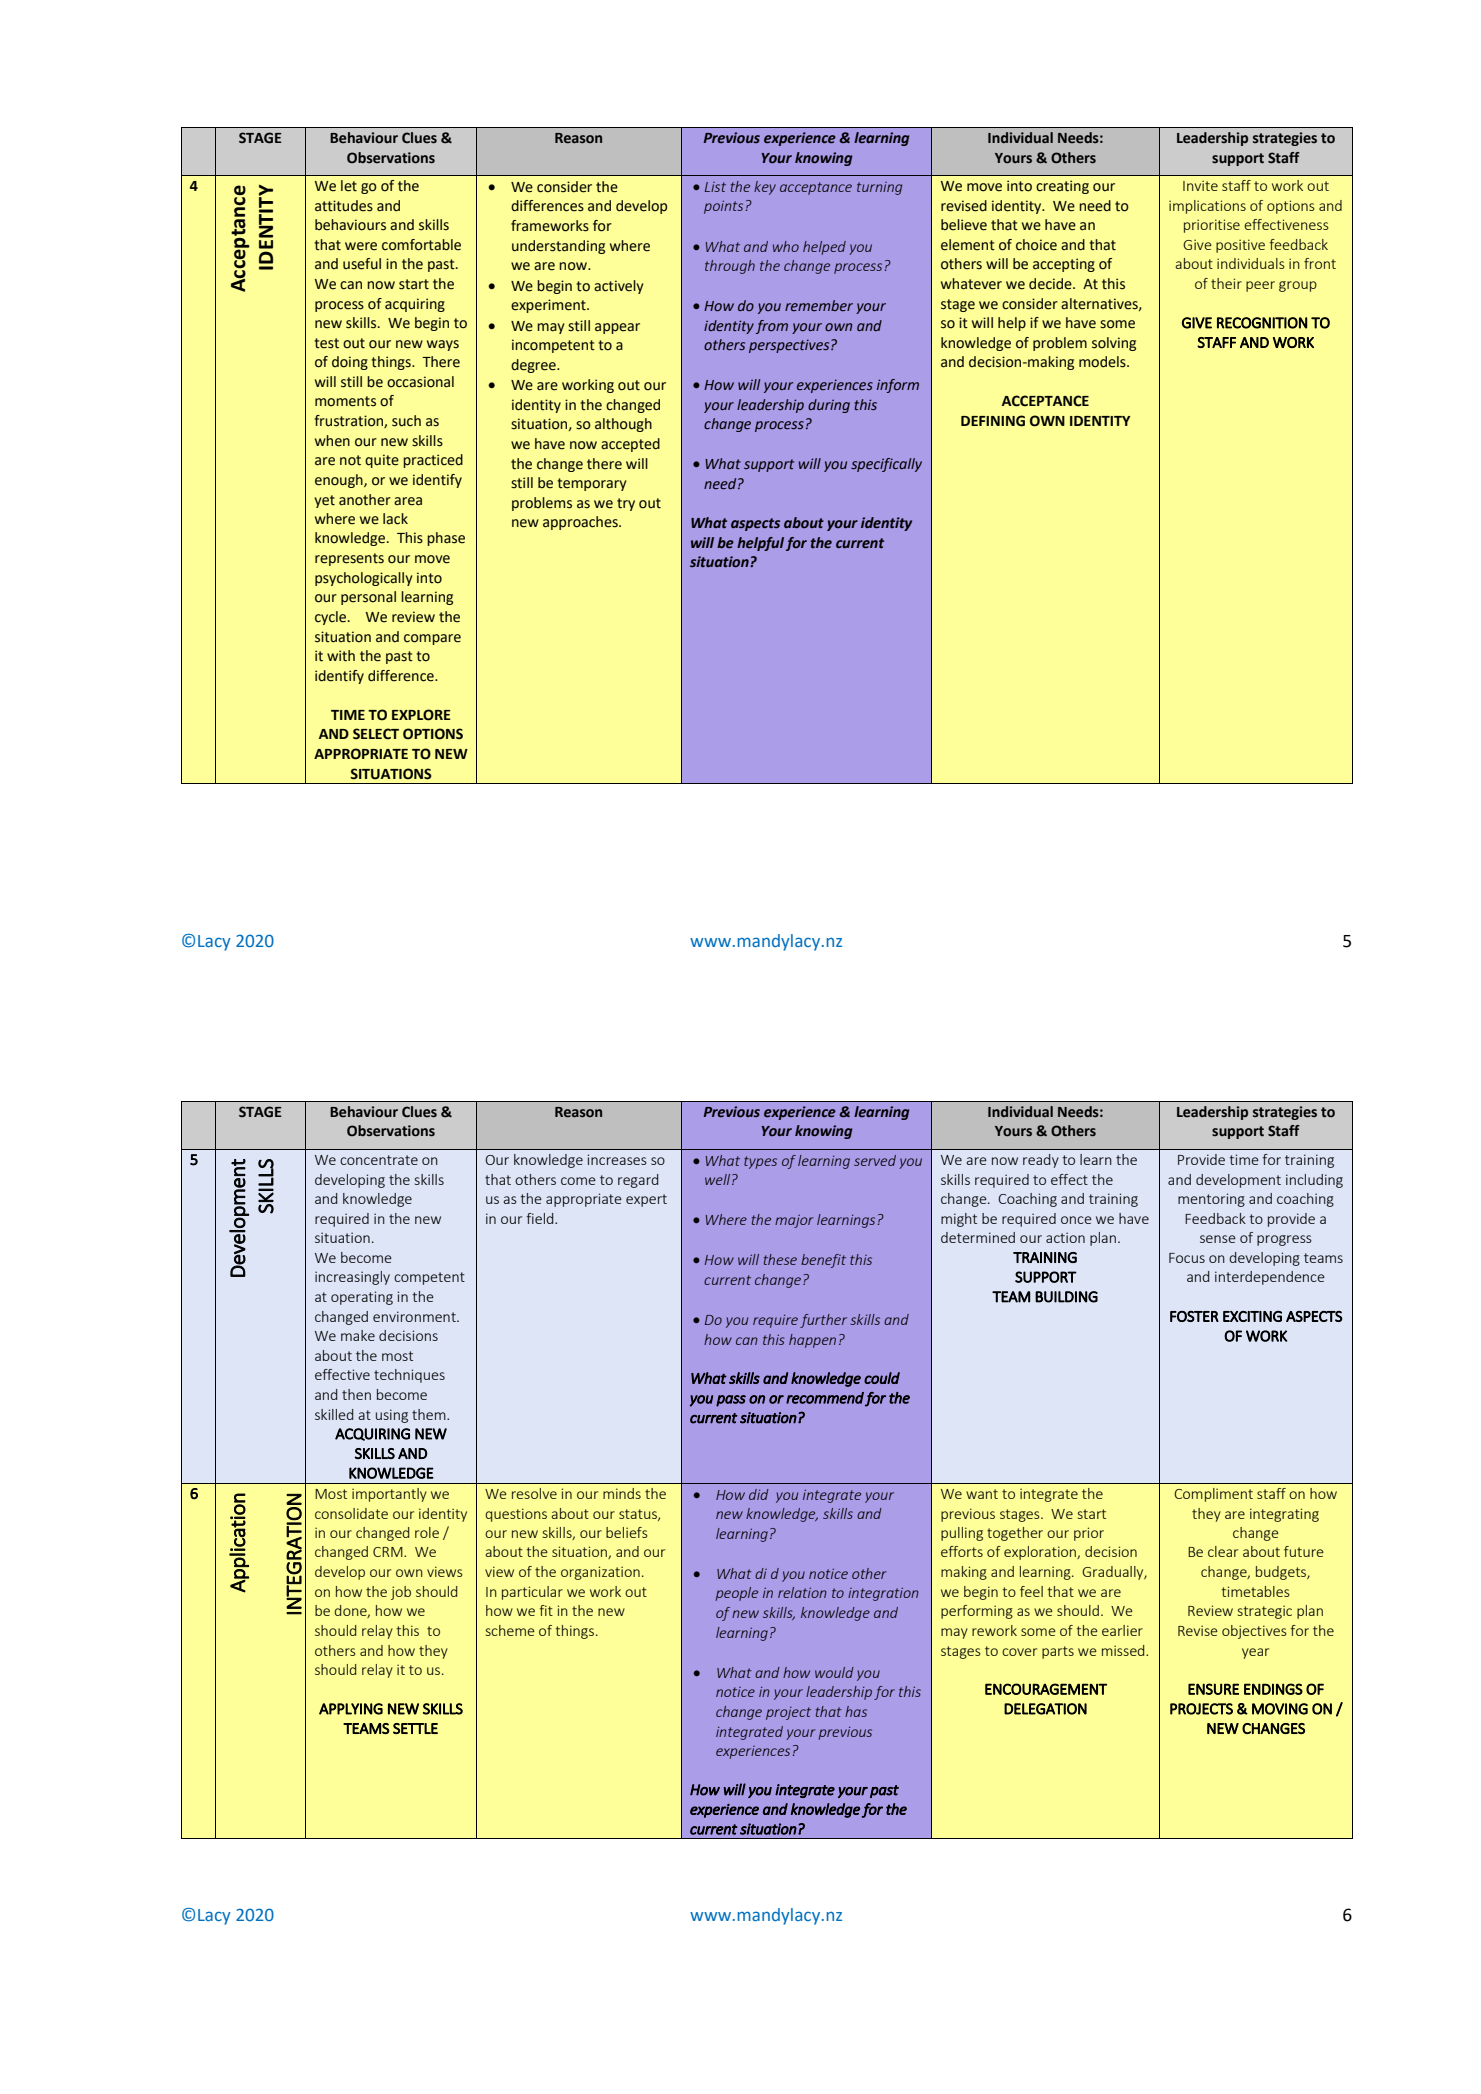 The height and width of the screenshot is (2094, 1481). I want to click on ready, so click(1041, 1161).
